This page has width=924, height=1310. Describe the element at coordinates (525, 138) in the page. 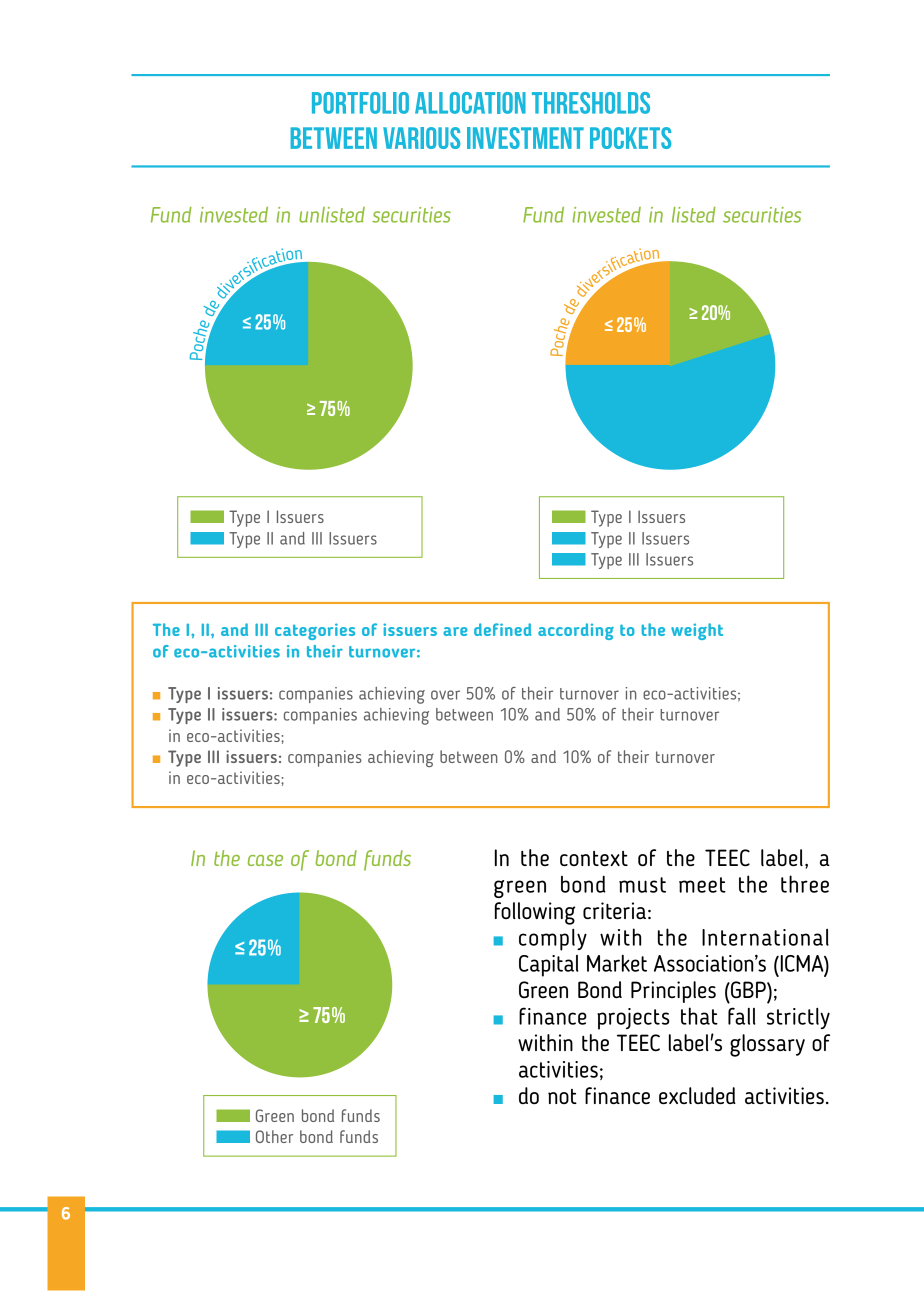

I see `INVESTMENT` at that location.
